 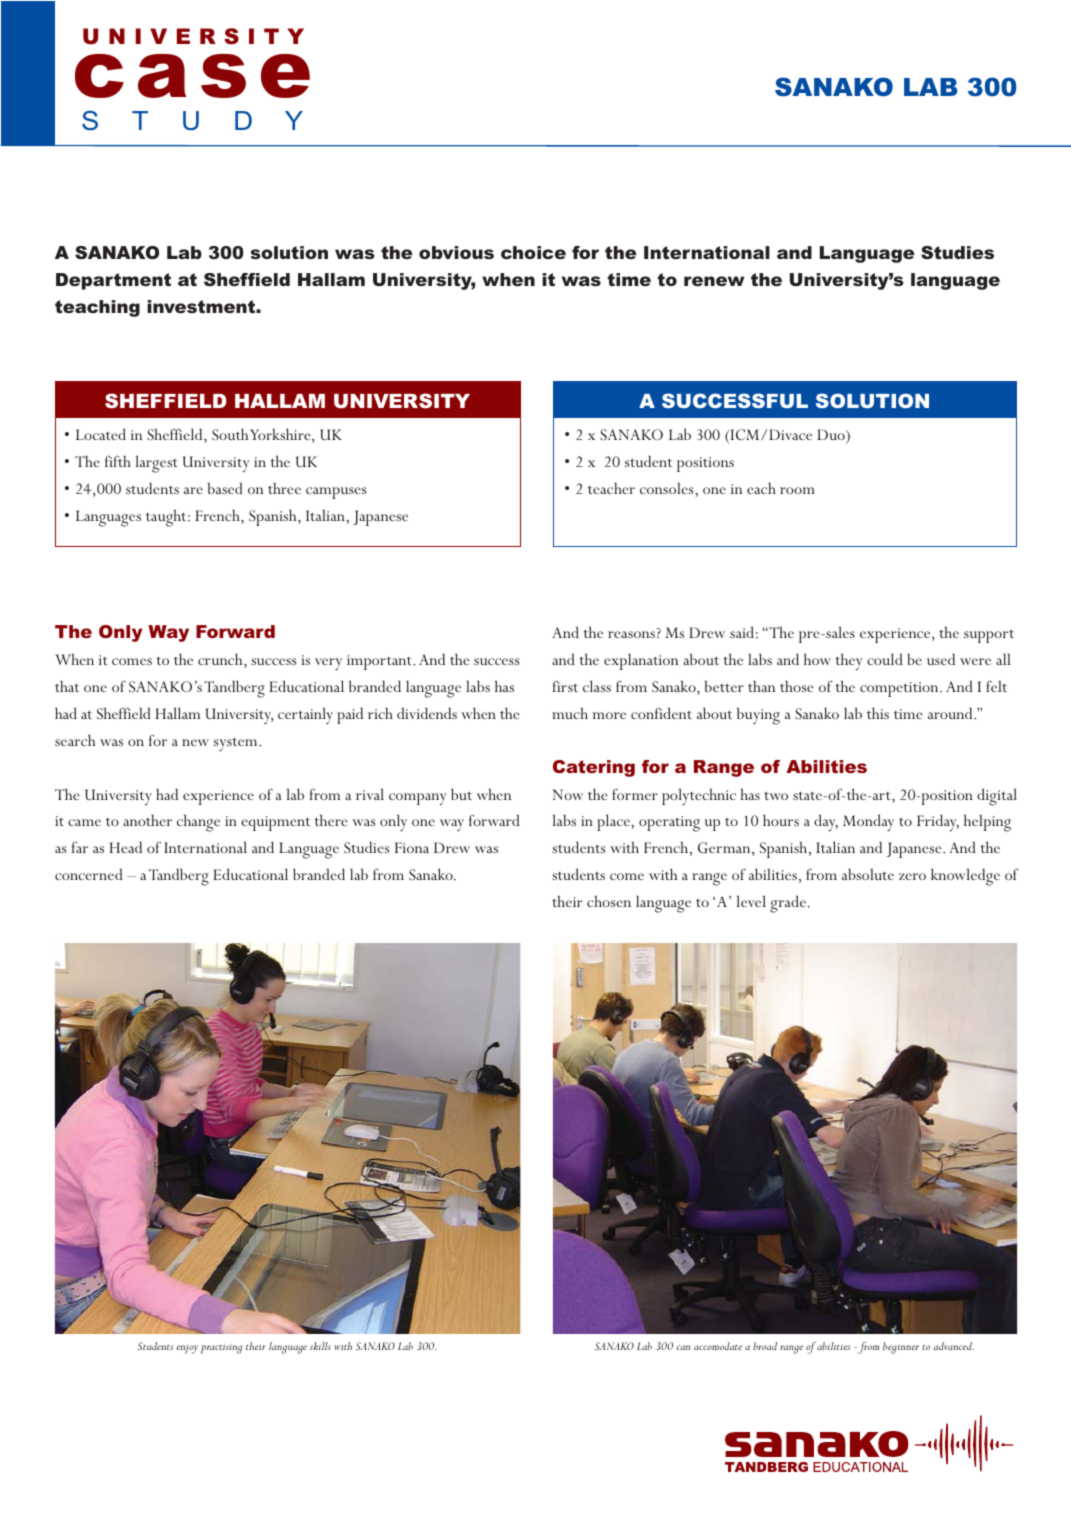 I want to click on room, so click(x=797, y=490).
